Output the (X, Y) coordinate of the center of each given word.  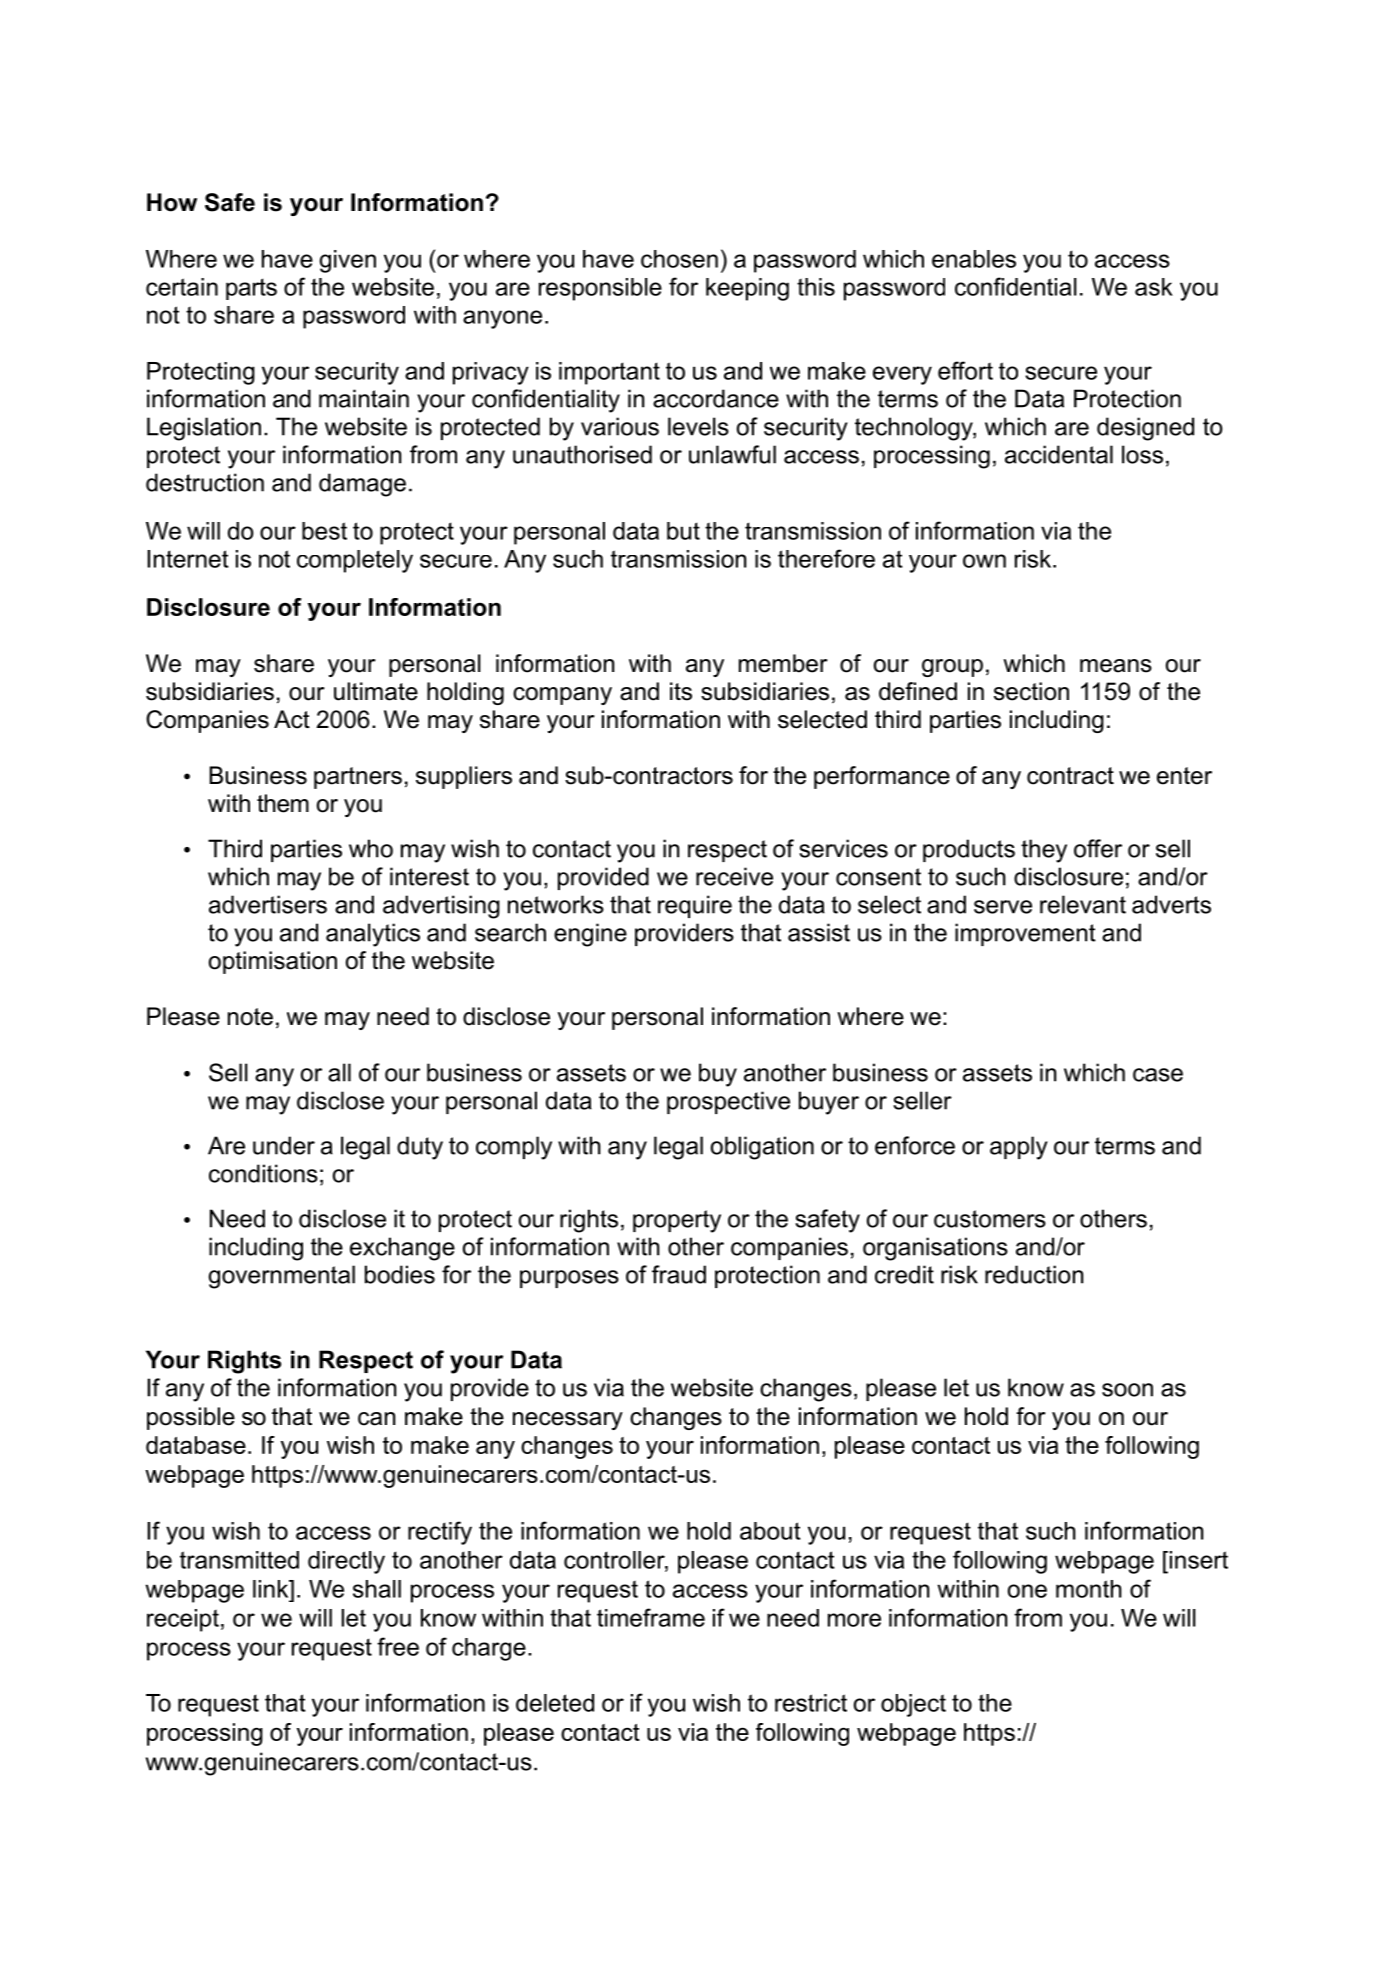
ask (1154, 287)
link (272, 1589)
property (677, 1221)
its (681, 691)
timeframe (651, 1617)
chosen (679, 259)
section (1031, 691)
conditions (263, 1173)
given (348, 261)
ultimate (376, 691)
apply (1019, 1148)
